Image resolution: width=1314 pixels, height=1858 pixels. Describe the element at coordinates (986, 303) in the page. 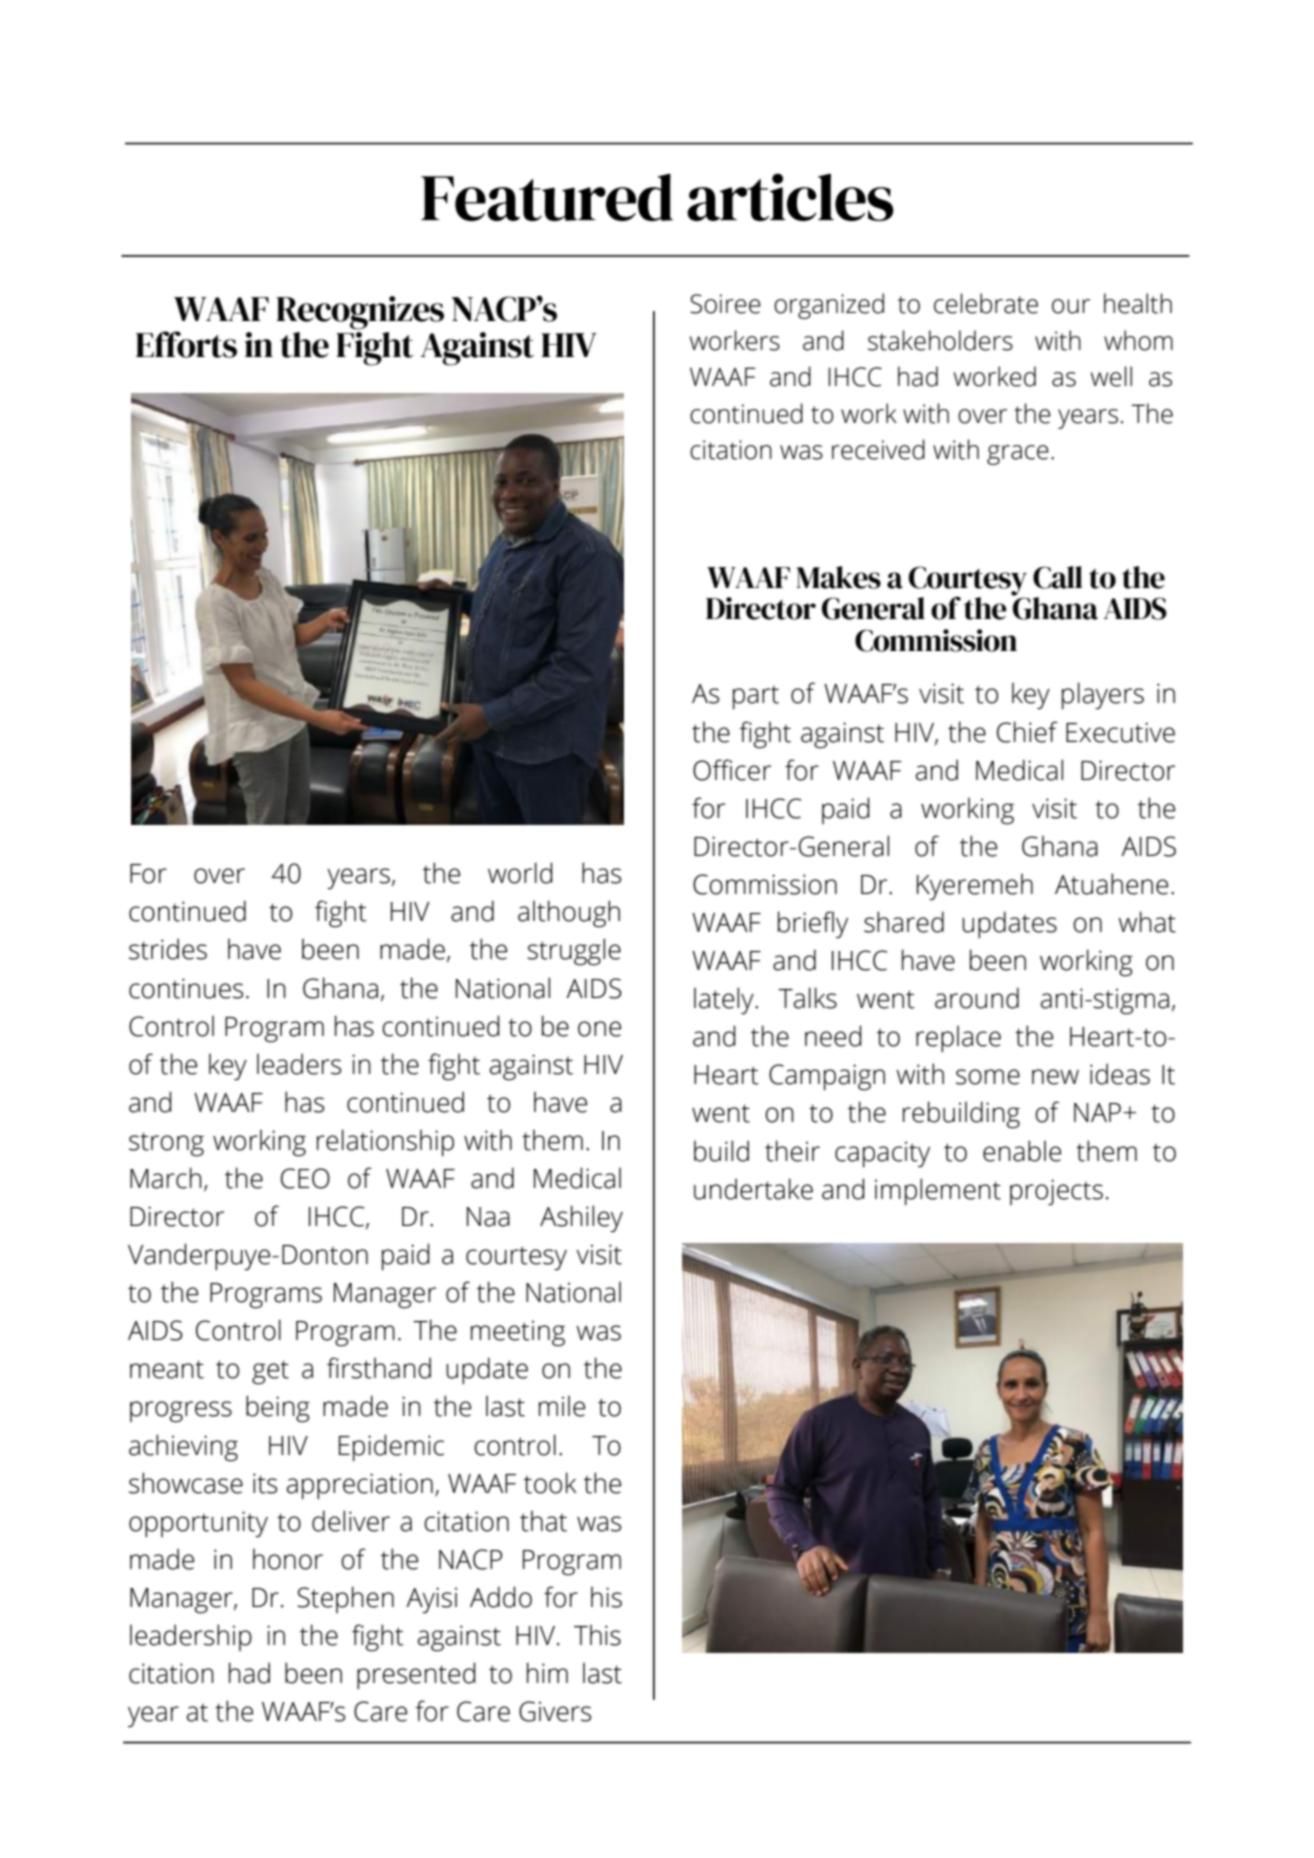

I see `celebrate` at that location.
